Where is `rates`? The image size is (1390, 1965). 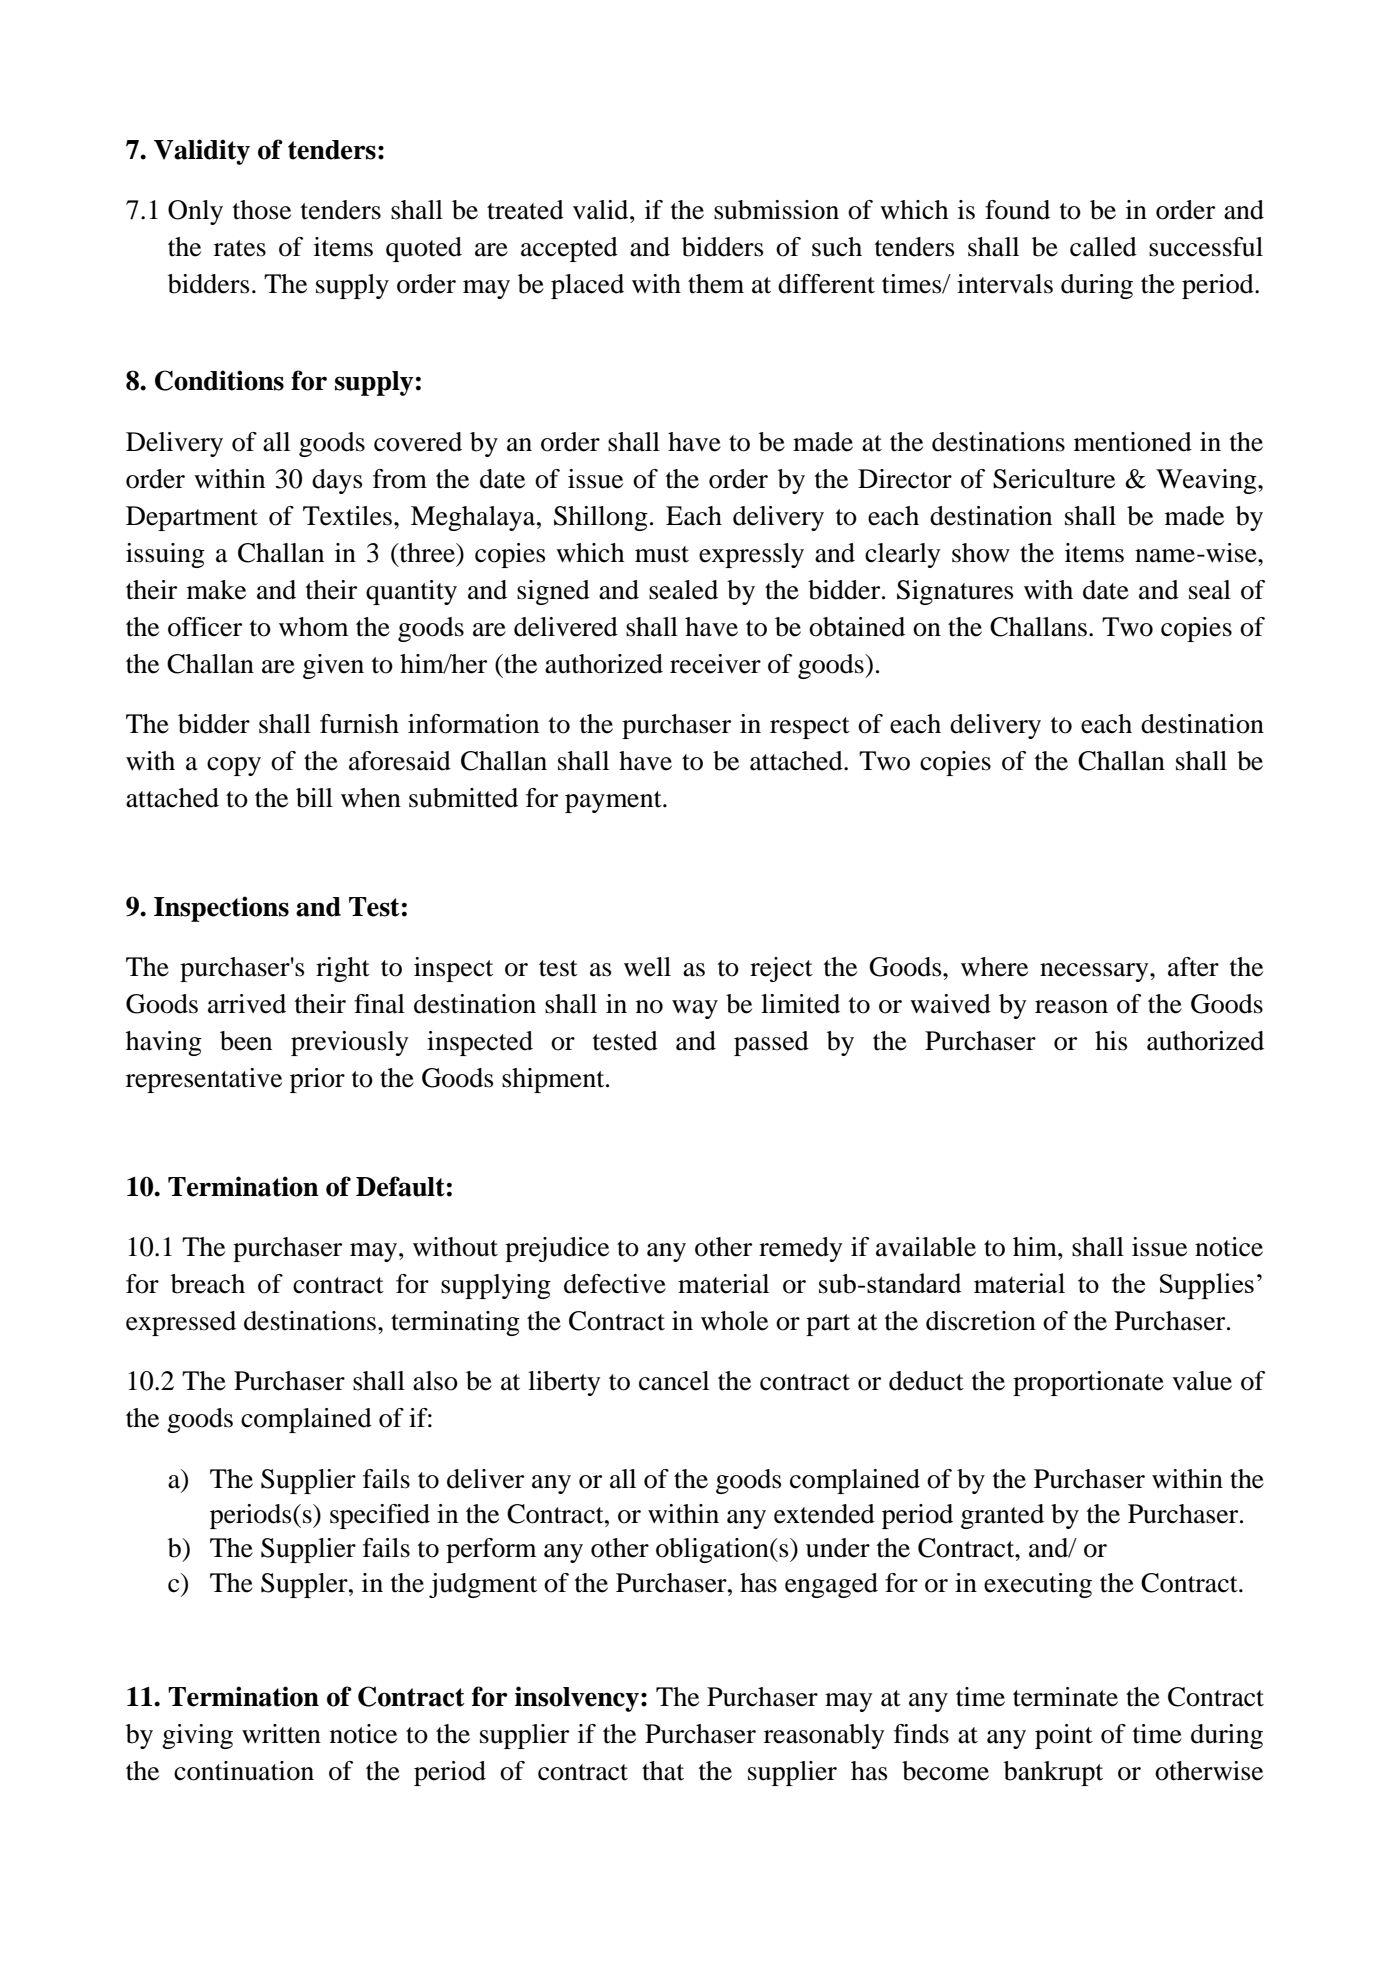 rates is located at coordinates (240, 248).
